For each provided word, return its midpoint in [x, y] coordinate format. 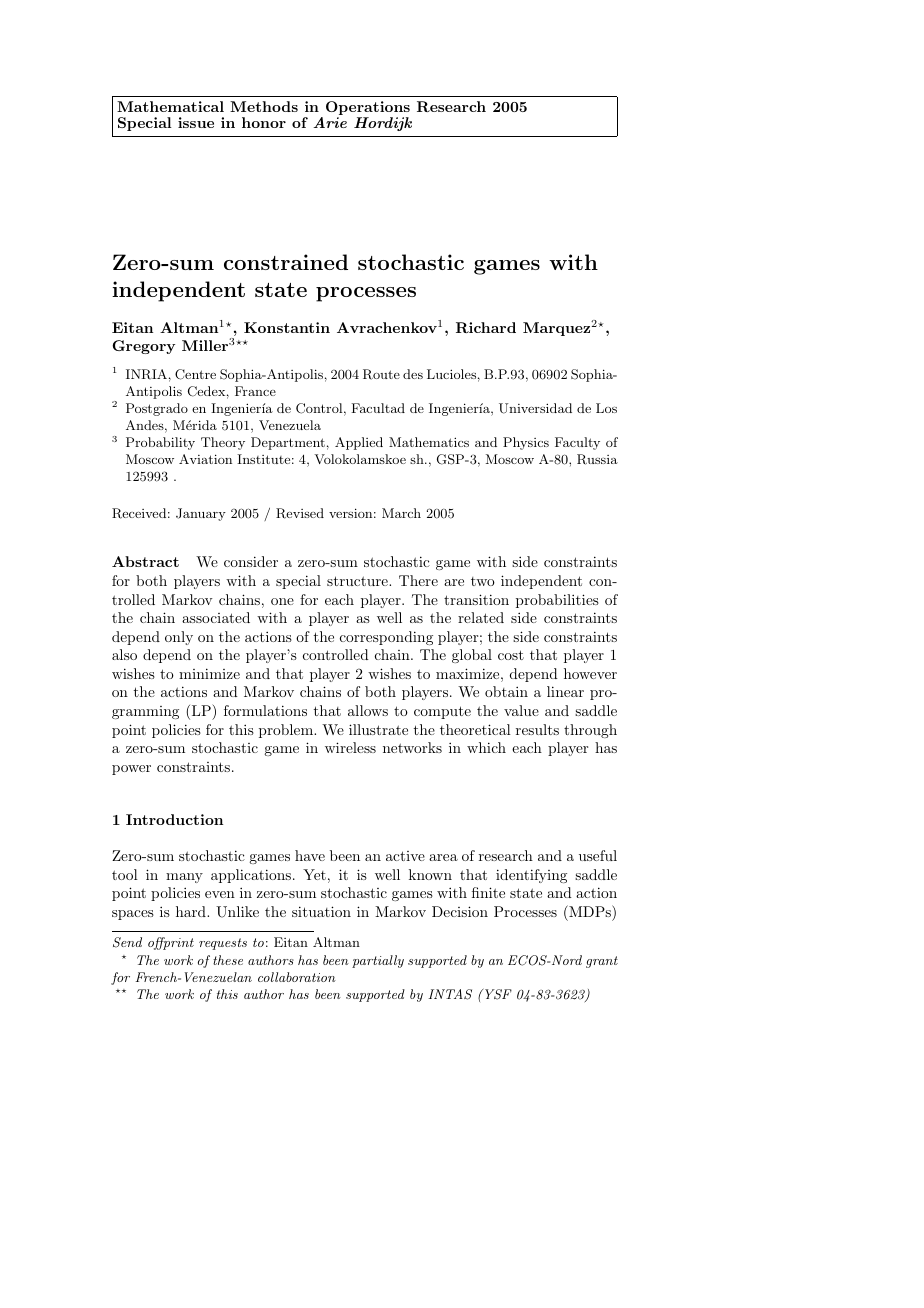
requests [223, 944]
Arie [330, 122]
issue [196, 122]
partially [378, 961]
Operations [368, 109]
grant [602, 962]
